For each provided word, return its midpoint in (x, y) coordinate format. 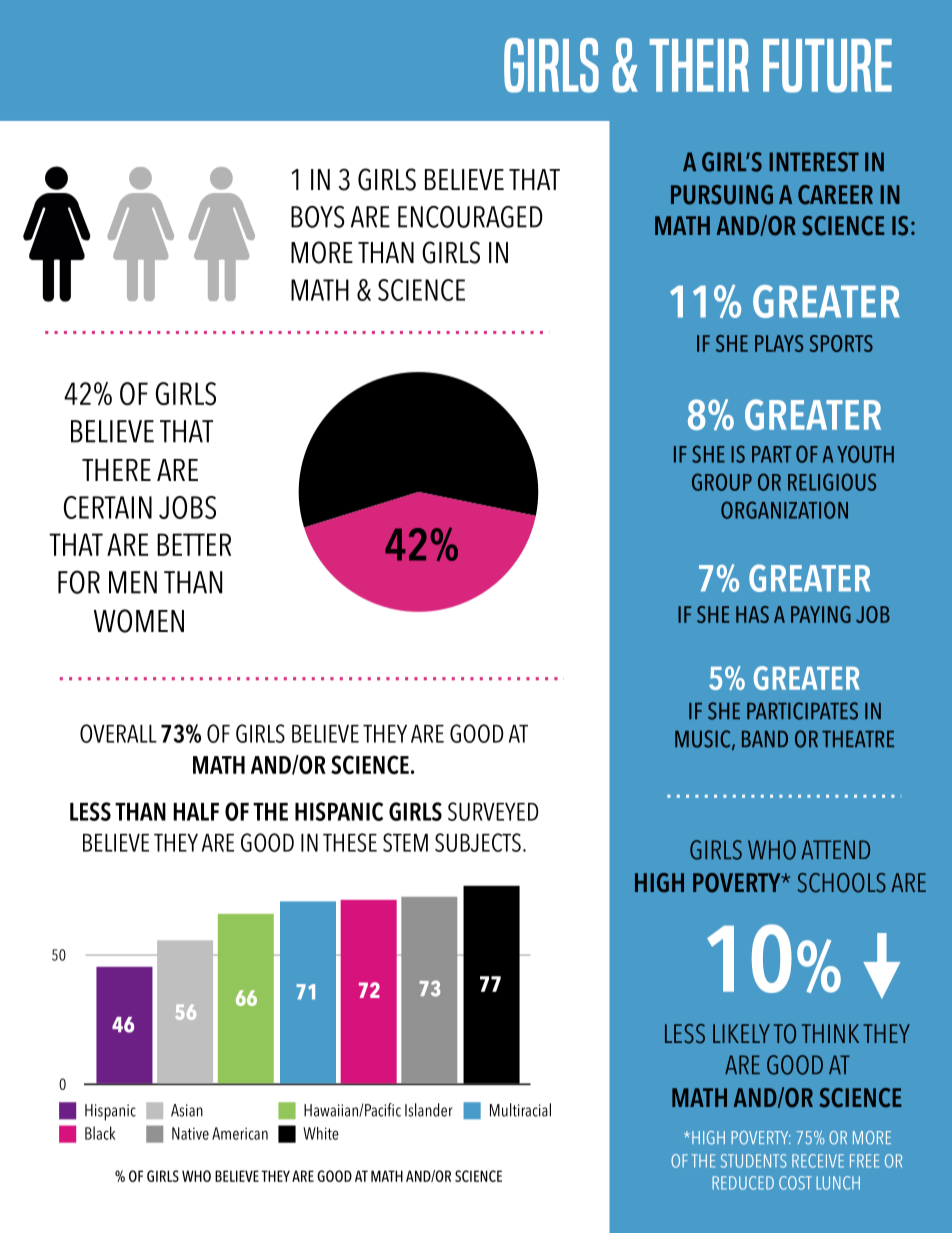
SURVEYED (493, 811)
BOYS (317, 217)
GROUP (722, 482)
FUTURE (827, 66)
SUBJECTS (478, 842)
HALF (196, 812)
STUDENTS (754, 1161)
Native (190, 1133)
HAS (752, 614)
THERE (116, 470)
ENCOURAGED (470, 217)
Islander (429, 1110)
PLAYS (779, 343)
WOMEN (139, 621)
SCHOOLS (842, 883)
